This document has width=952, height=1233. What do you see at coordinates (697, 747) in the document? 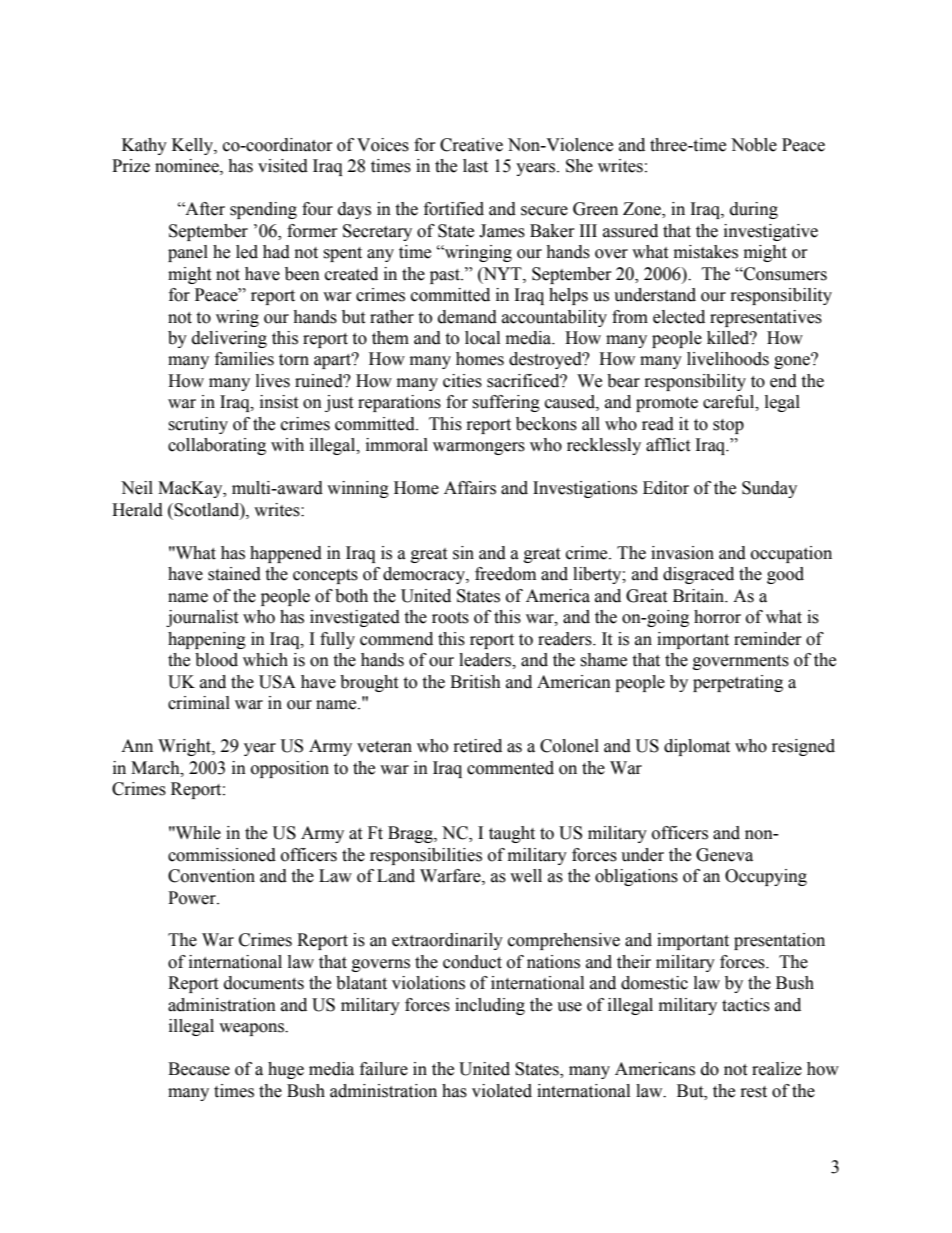
I see `diplomat` at bounding box center [697, 747].
